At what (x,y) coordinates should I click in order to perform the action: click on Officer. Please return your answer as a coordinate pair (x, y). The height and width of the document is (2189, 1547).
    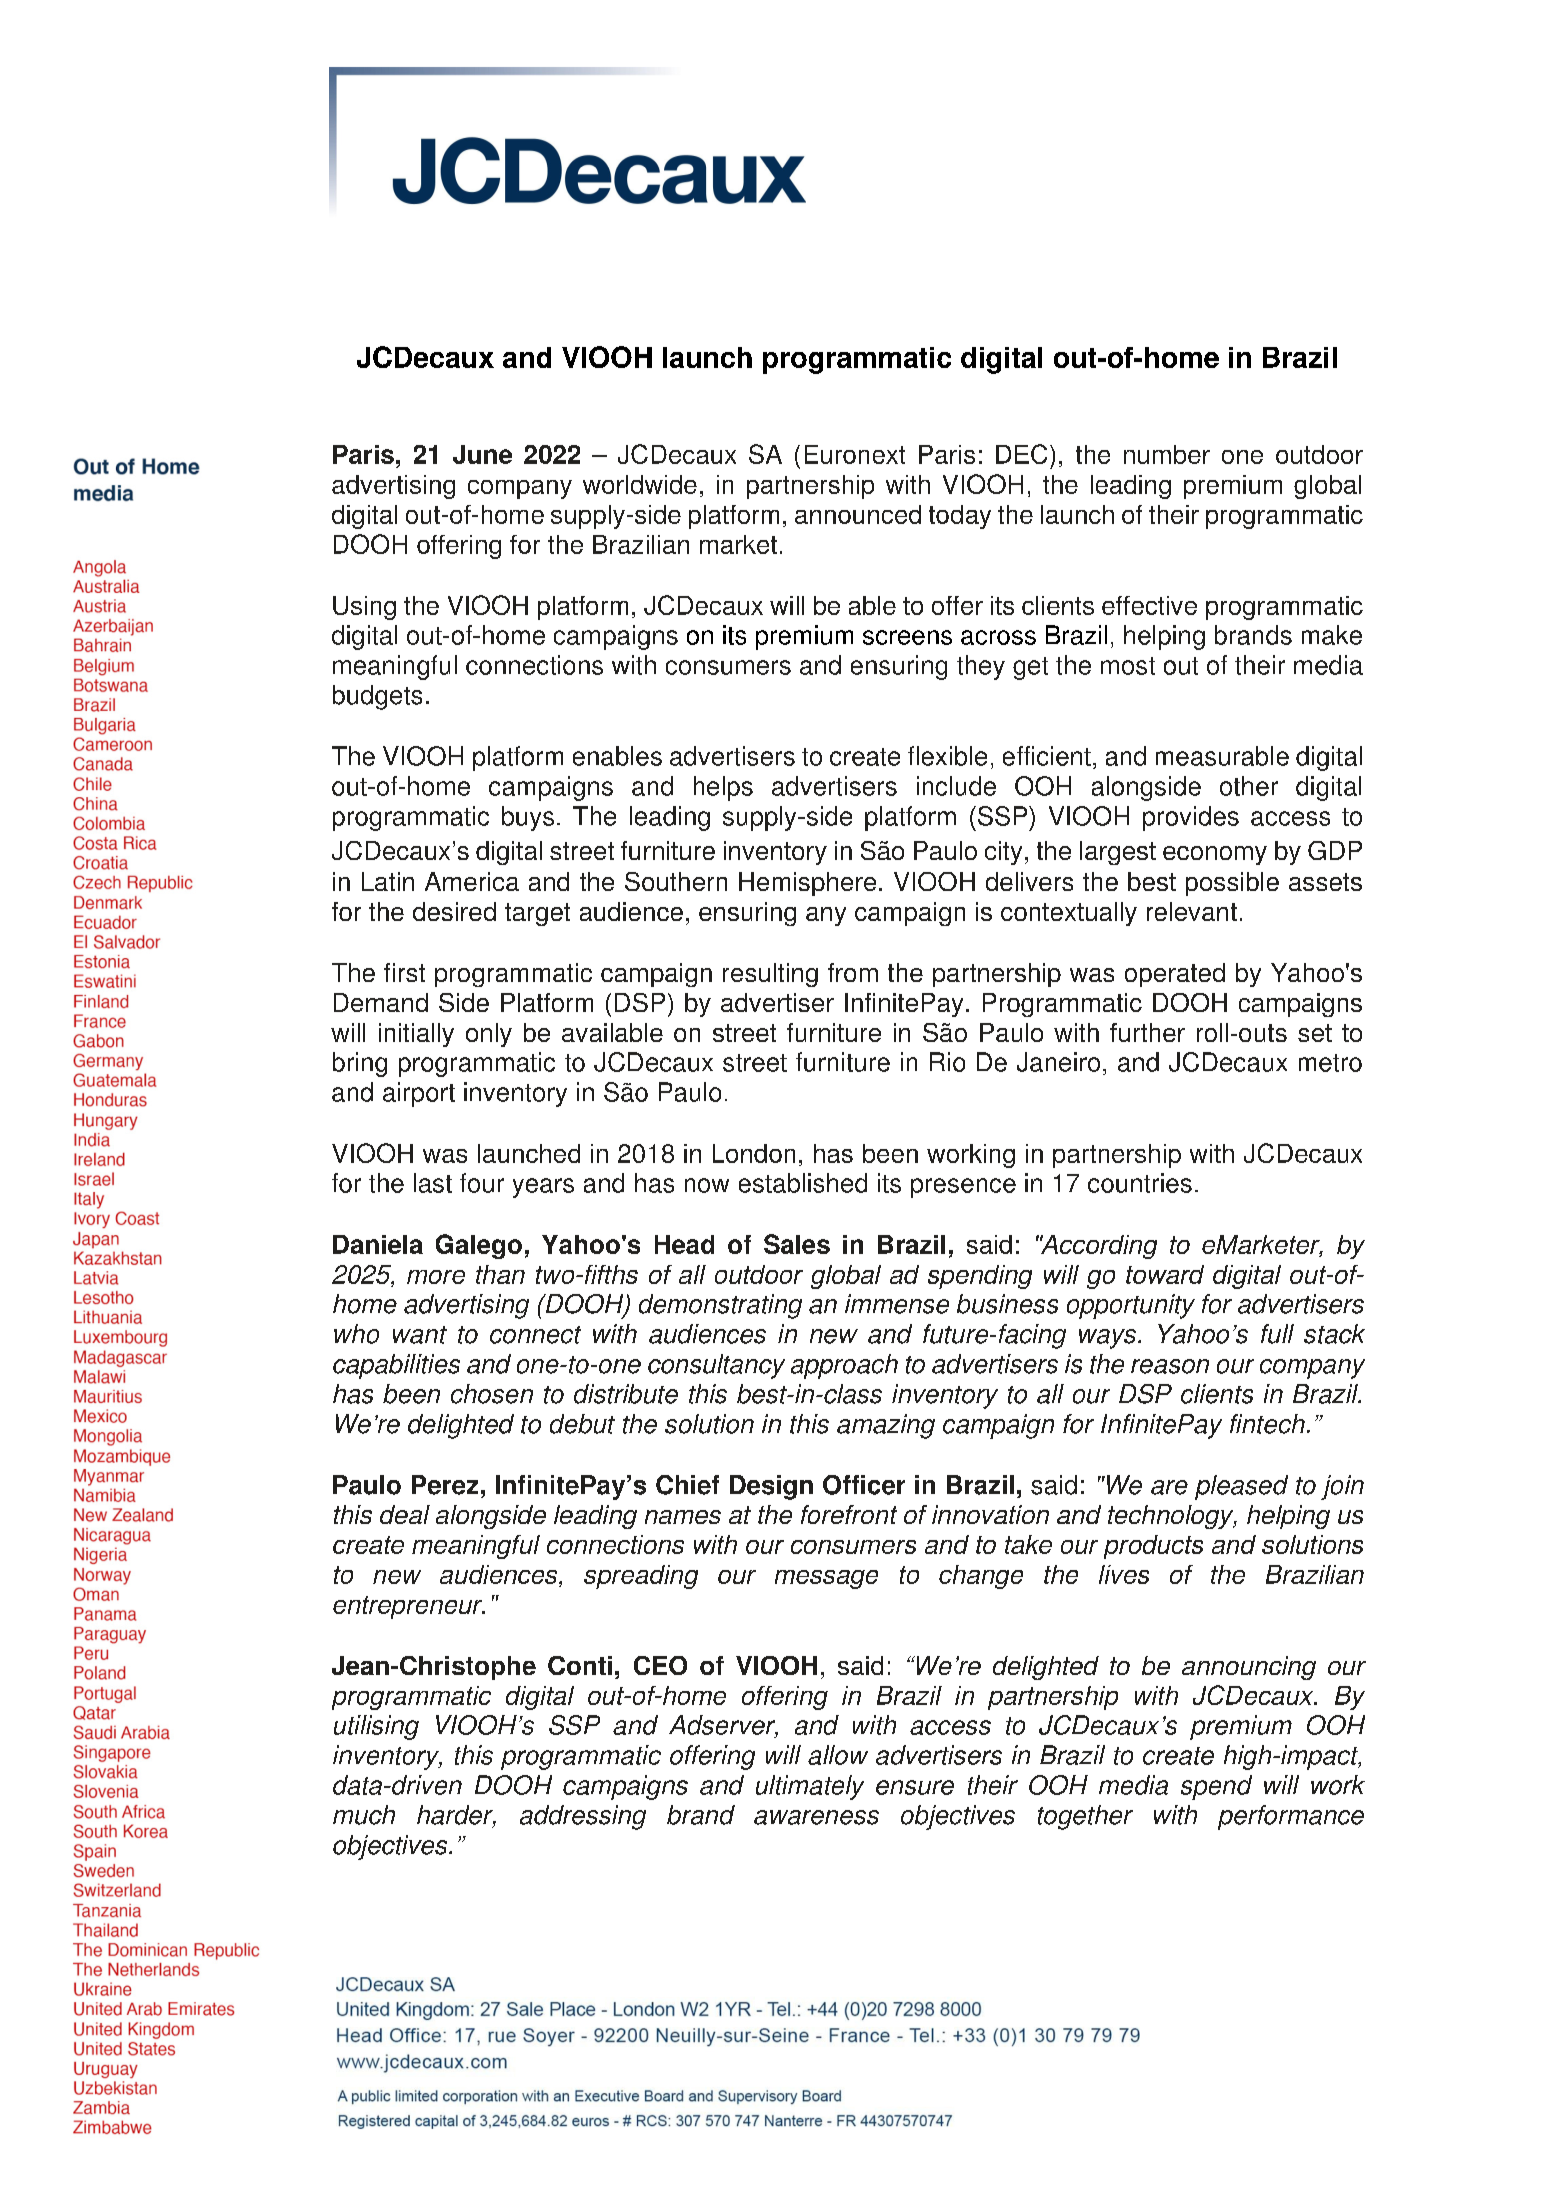
    Looking at the image, I should click on (864, 1485).
